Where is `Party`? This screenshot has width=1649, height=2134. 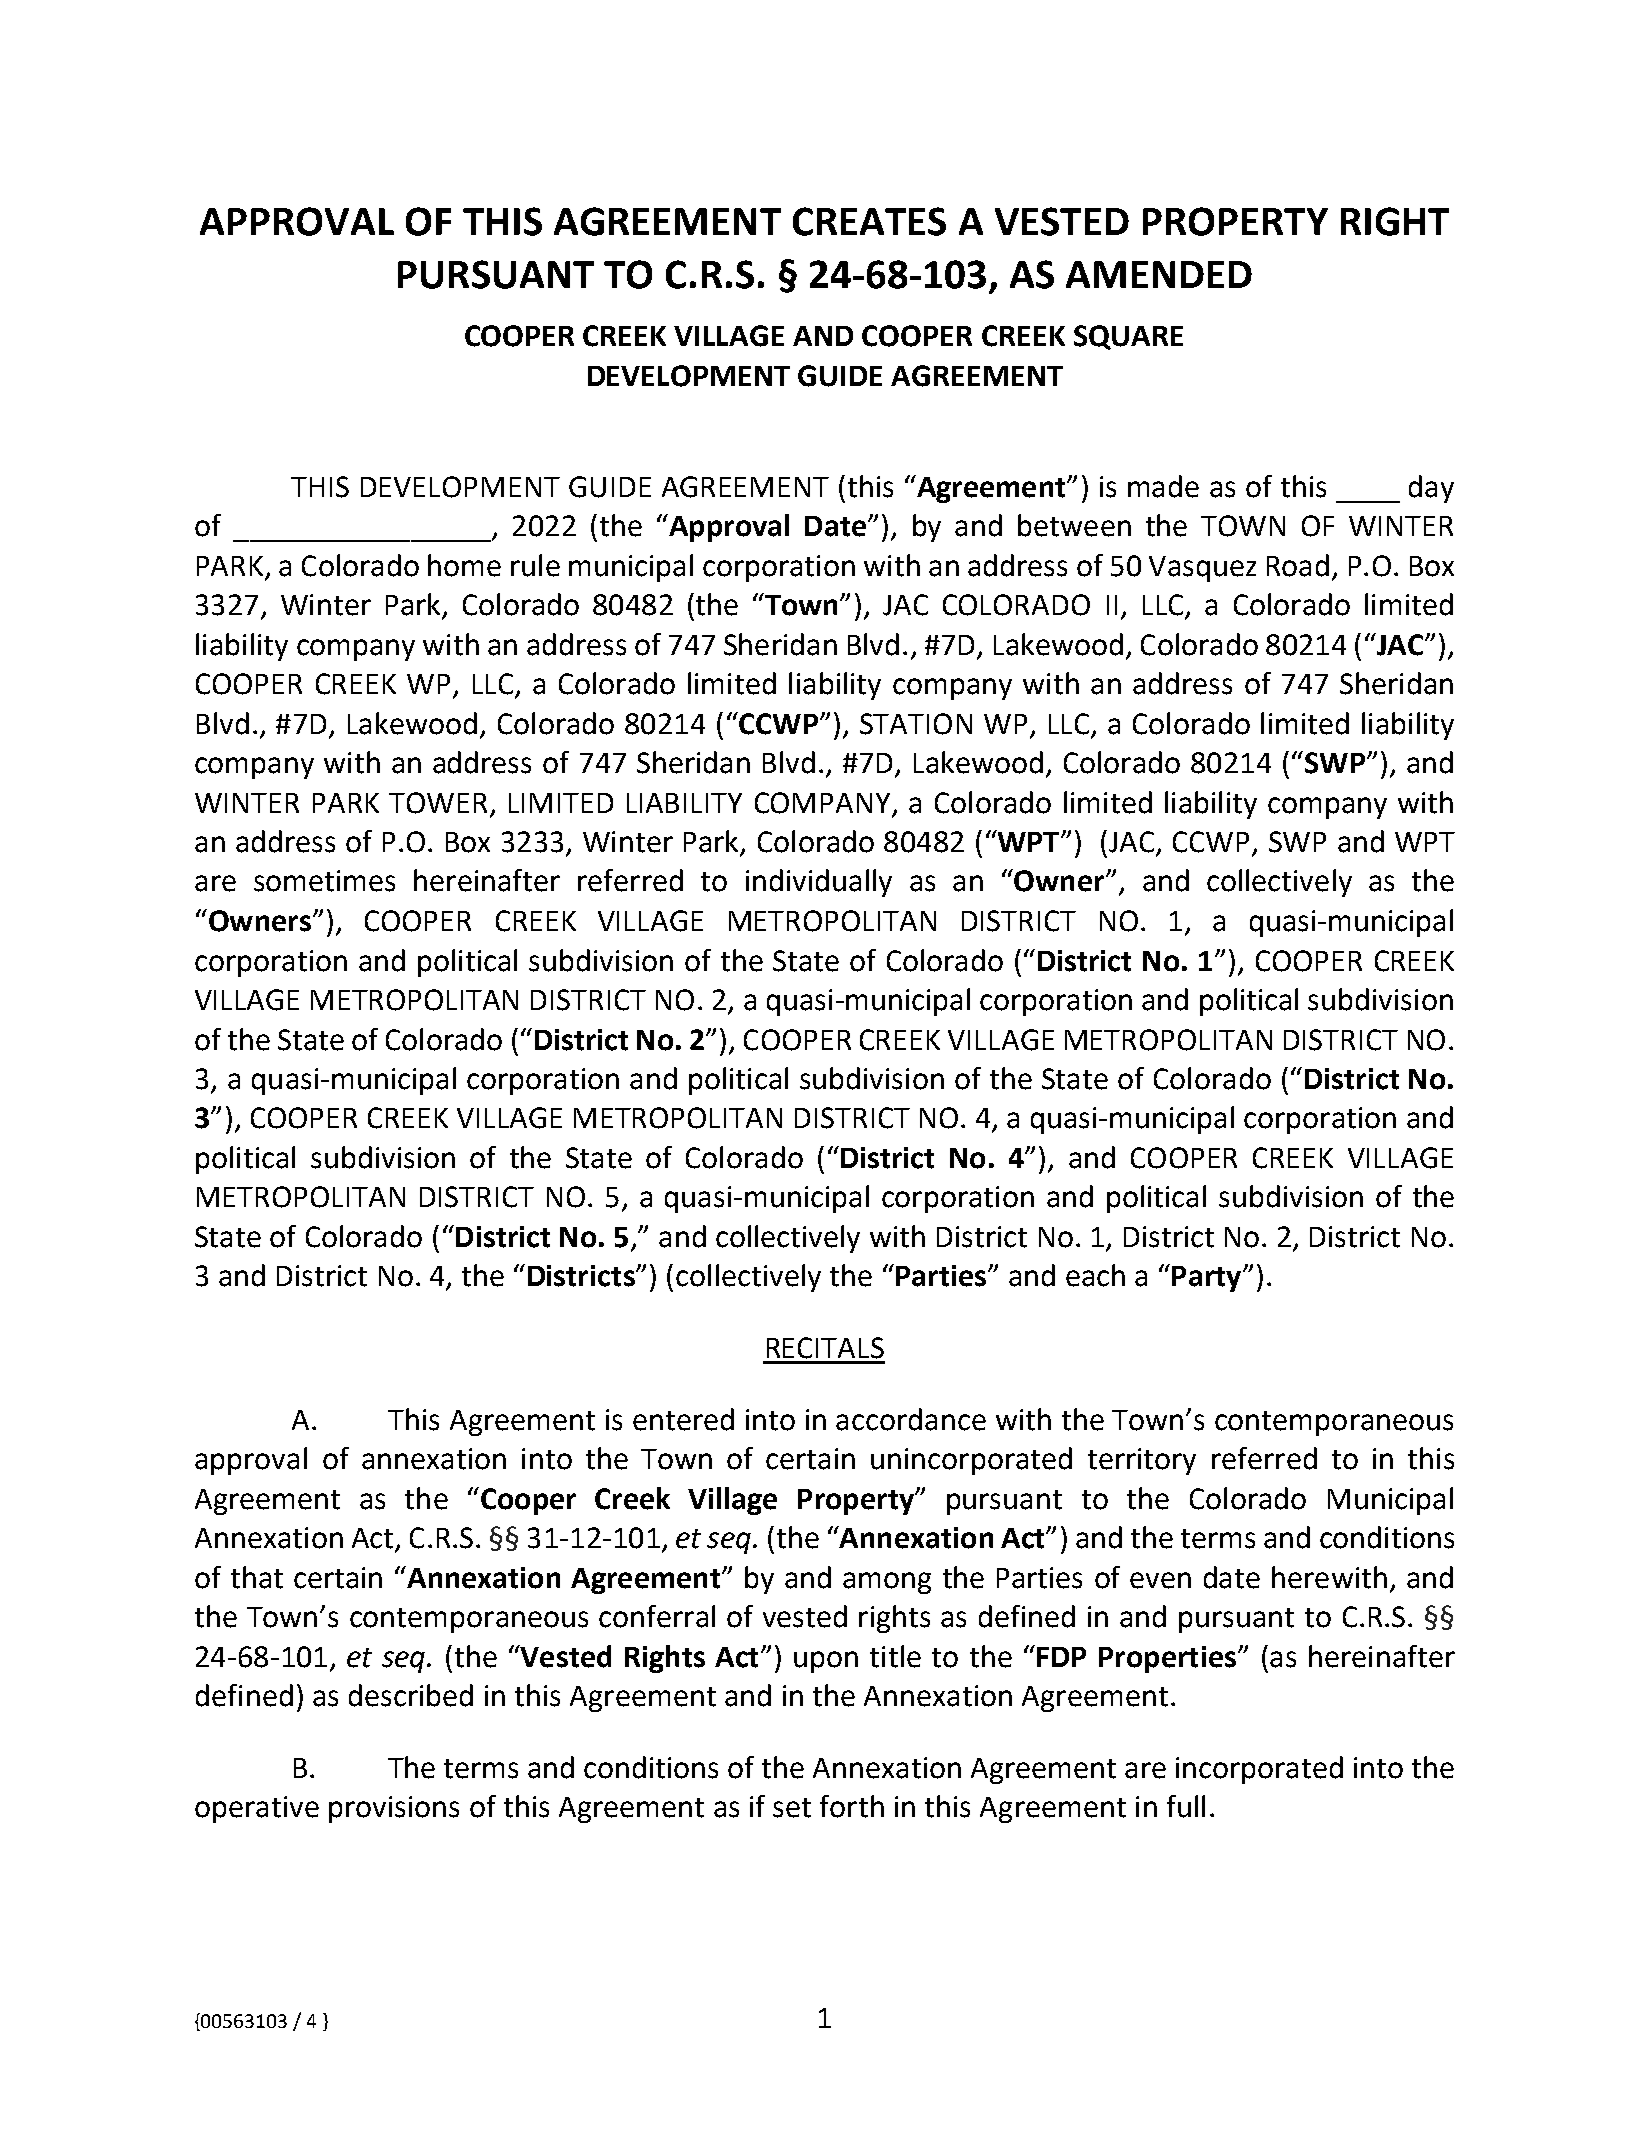 Party is located at coordinates (1208, 1279).
